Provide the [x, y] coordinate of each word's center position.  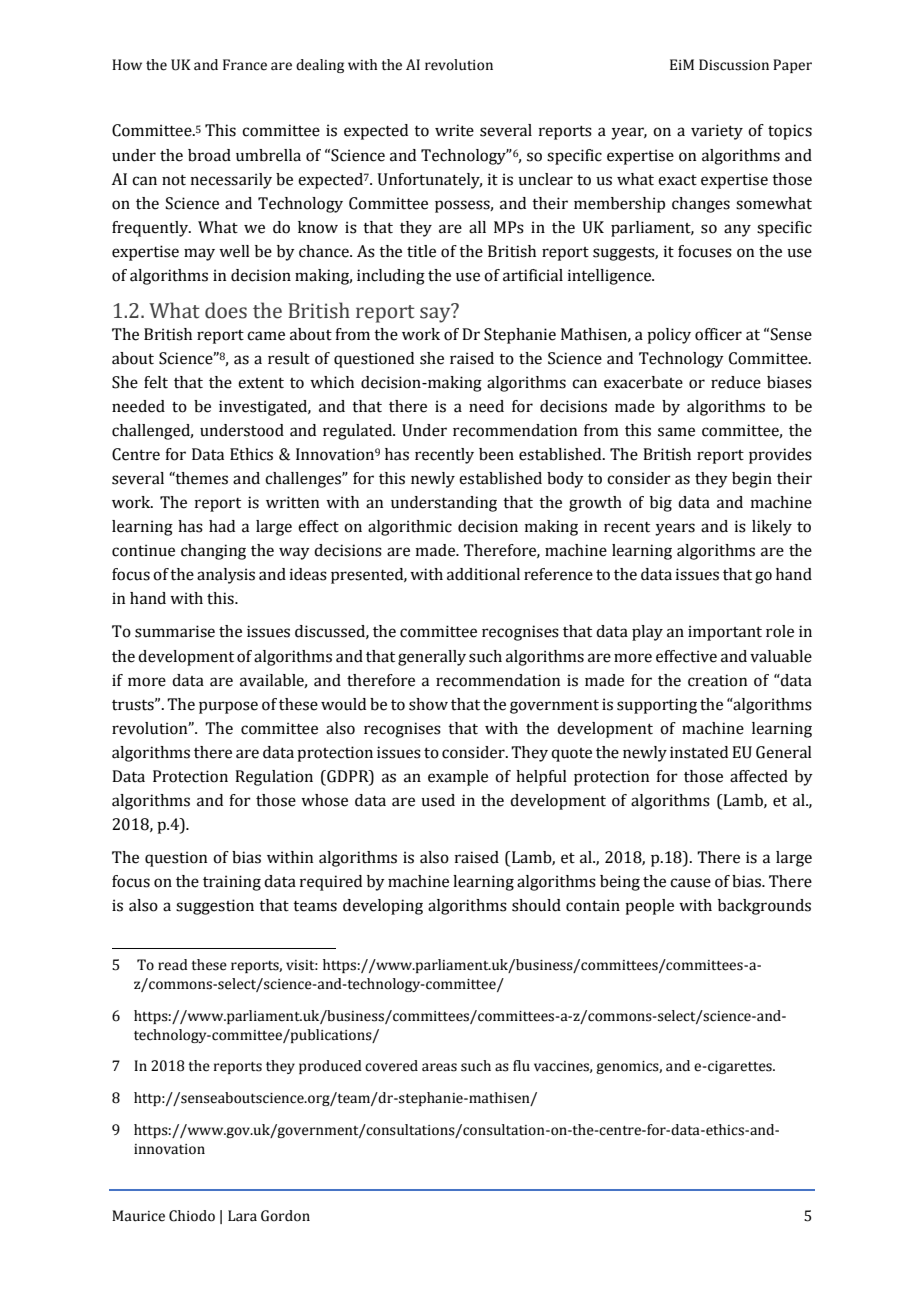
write [454, 130]
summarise [175, 631]
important [725, 633]
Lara [242, 1216]
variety [717, 132]
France [245, 65]
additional [483, 574]
